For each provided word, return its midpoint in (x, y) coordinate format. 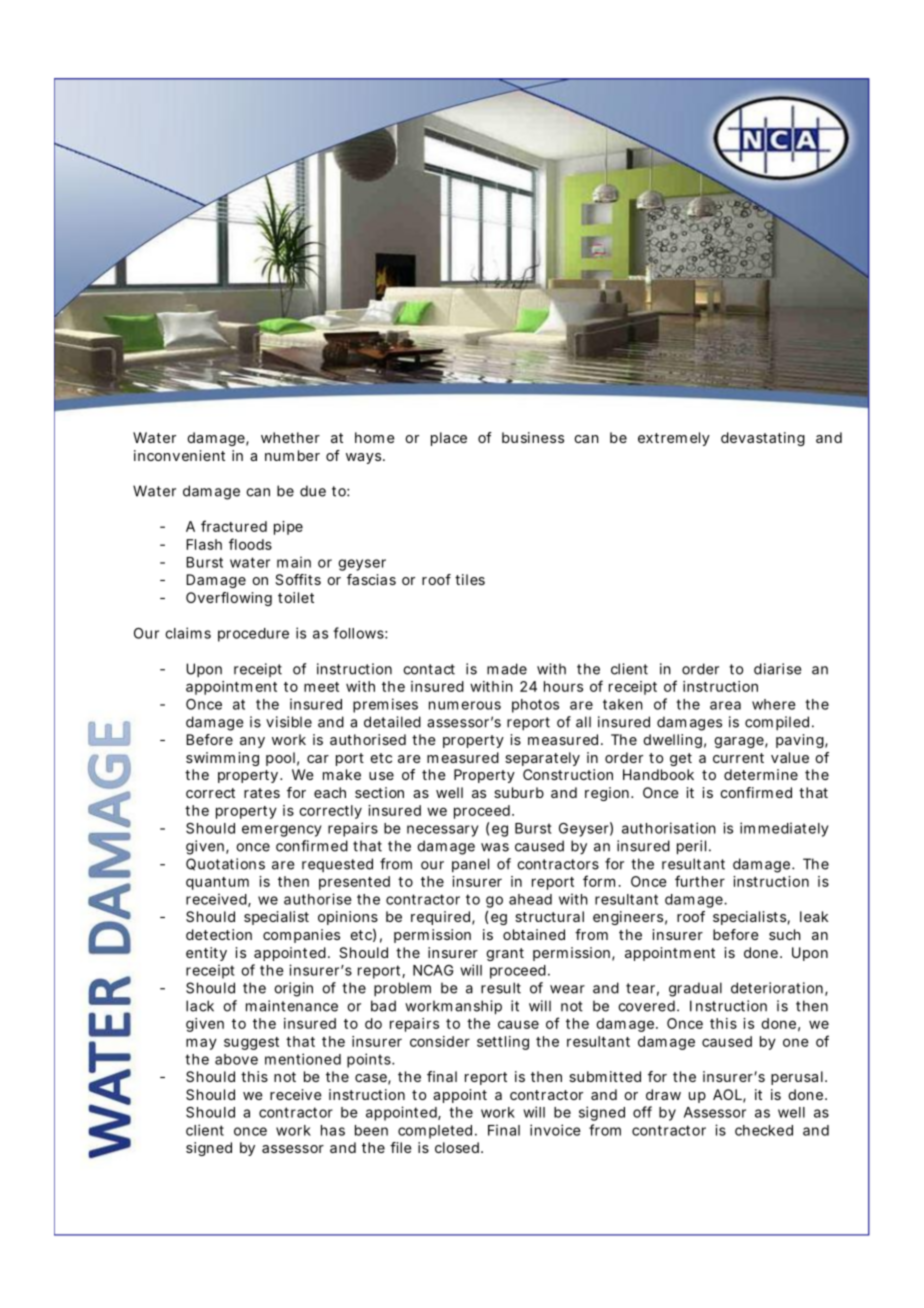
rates (262, 793)
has (333, 1130)
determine (761, 774)
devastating (763, 439)
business (533, 437)
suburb (519, 792)
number (292, 455)
